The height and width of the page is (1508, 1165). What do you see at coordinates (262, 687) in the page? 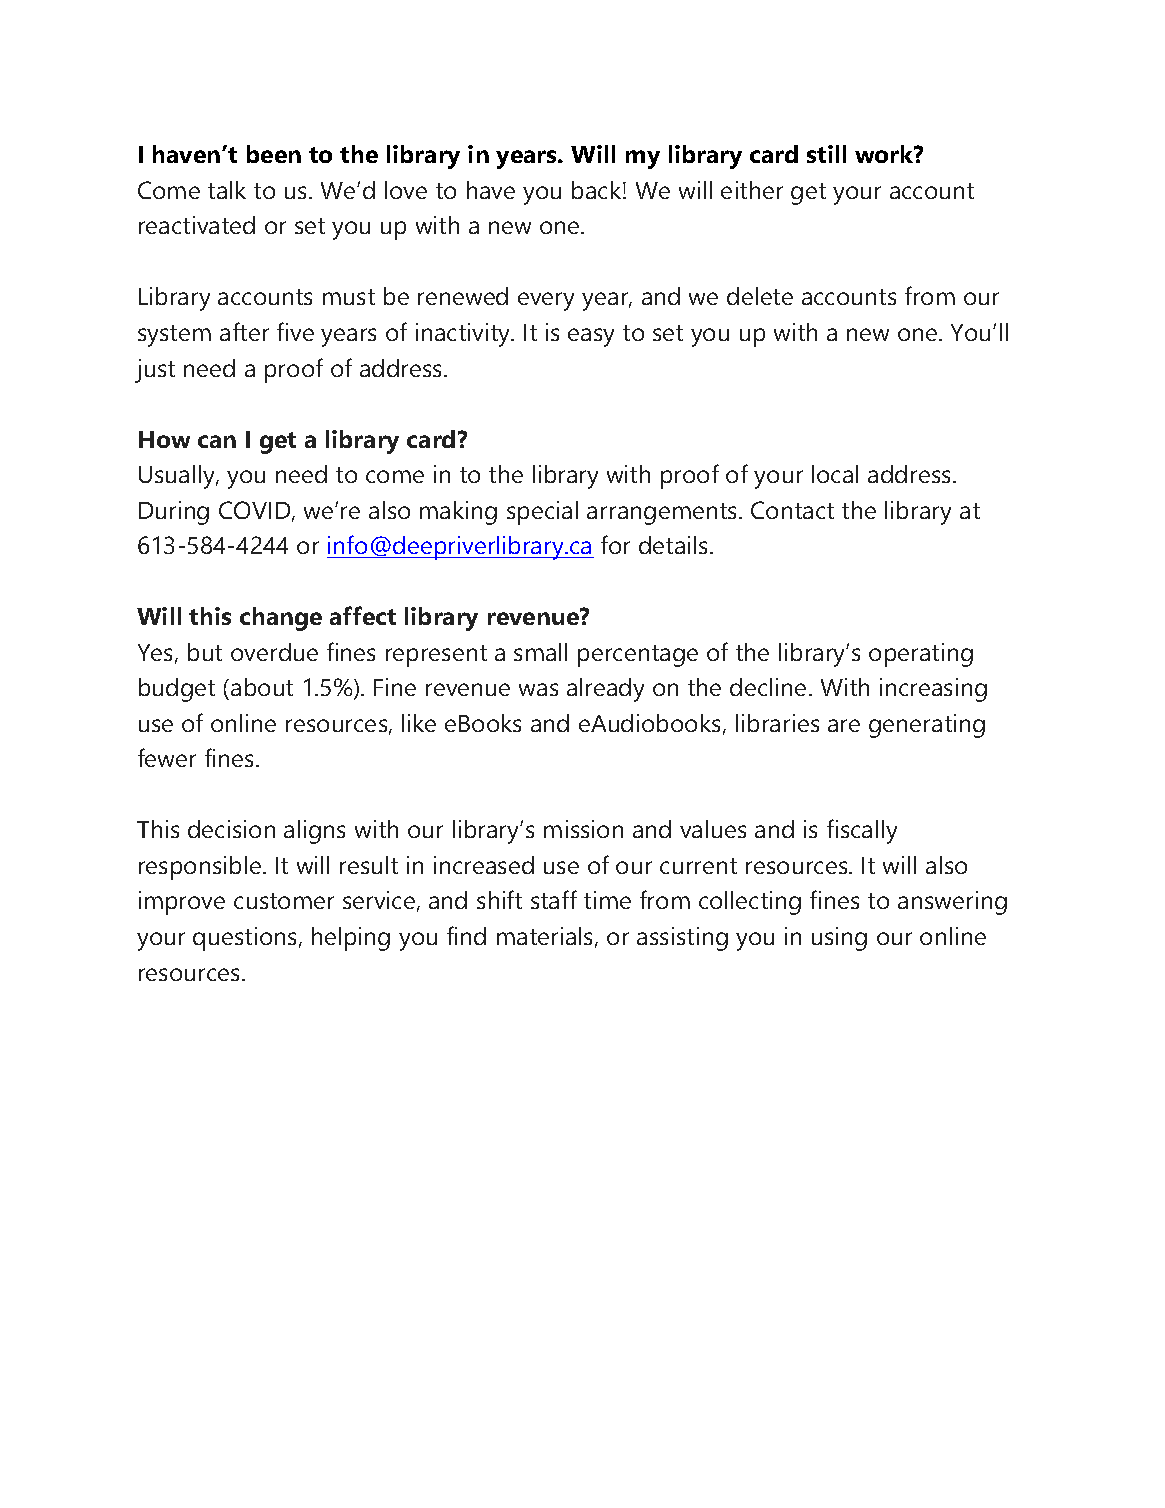
I see `about` at bounding box center [262, 687].
